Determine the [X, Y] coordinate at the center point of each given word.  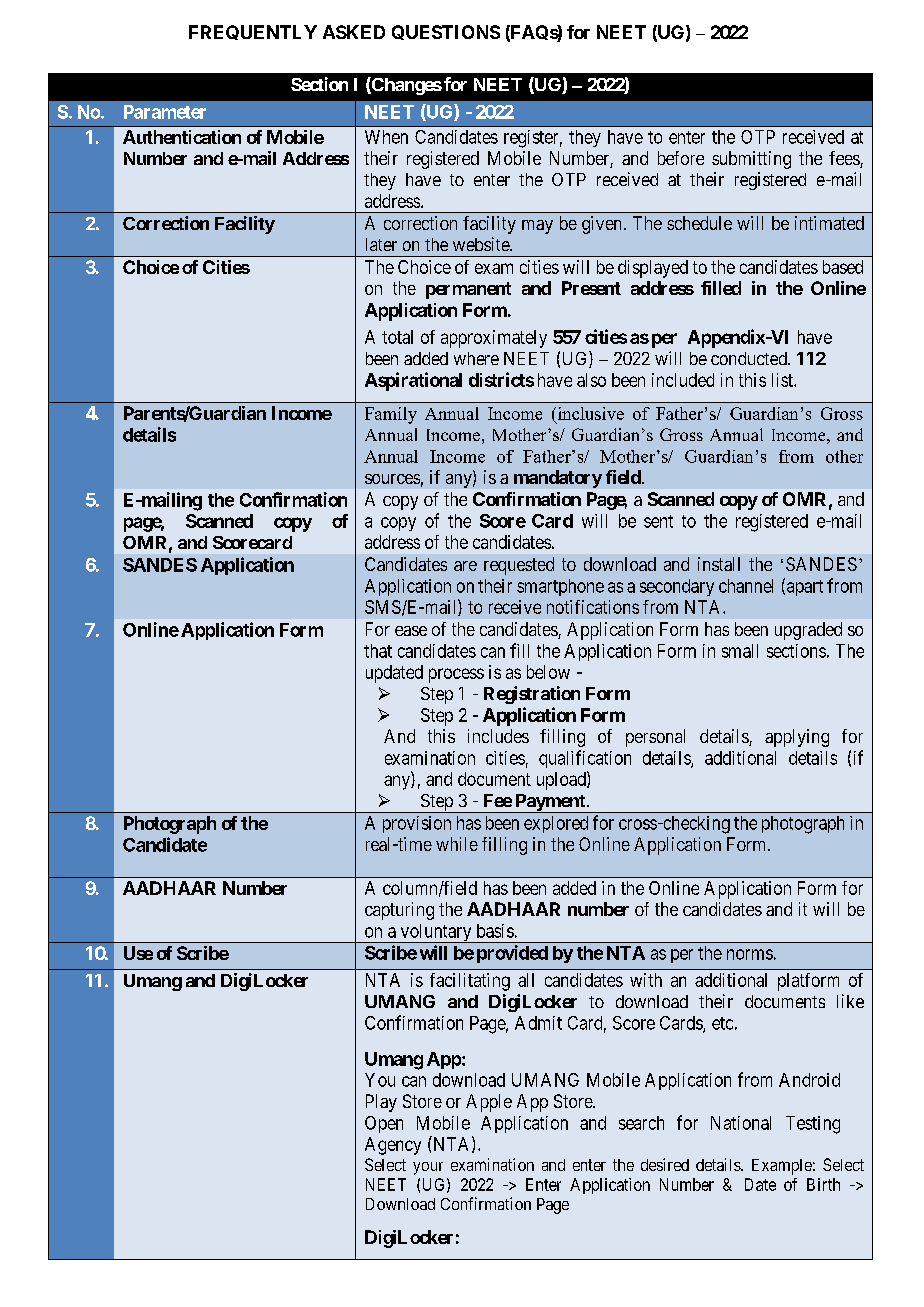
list [783, 380]
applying [797, 738]
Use [138, 953]
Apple [489, 1103]
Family [391, 415]
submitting [751, 160]
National [741, 1123]
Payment [550, 803]
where [476, 358]
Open [384, 1124]
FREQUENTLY [253, 32]
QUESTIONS [446, 32]
